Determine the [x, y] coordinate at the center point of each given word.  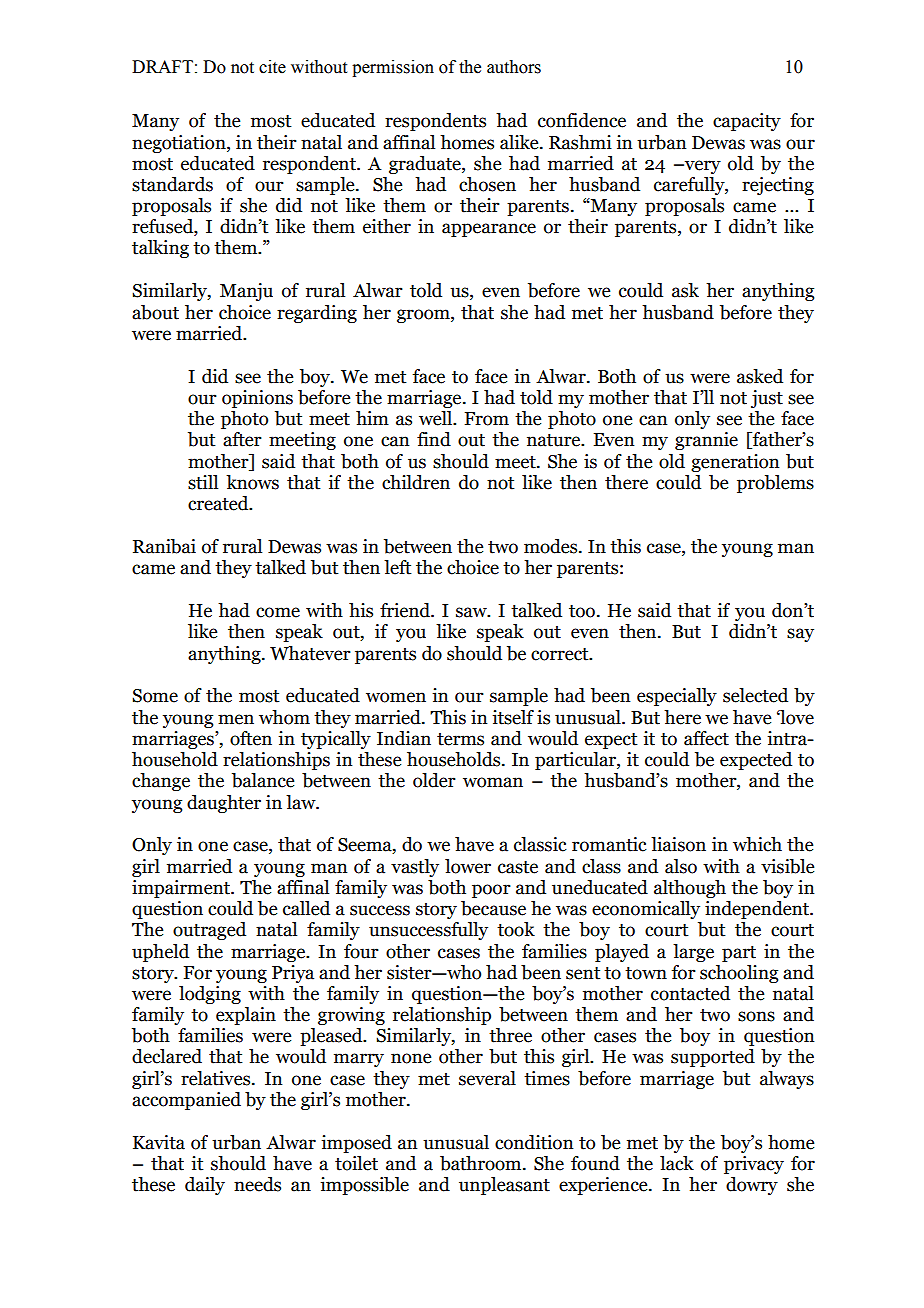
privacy [754, 1165]
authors [514, 67]
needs [257, 1184]
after [242, 439]
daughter [224, 804]
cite [272, 67]
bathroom [482, 1163]
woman [493, 782]
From [487, 419]
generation [735, 463]
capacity [747, 122]
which [757, 844]
